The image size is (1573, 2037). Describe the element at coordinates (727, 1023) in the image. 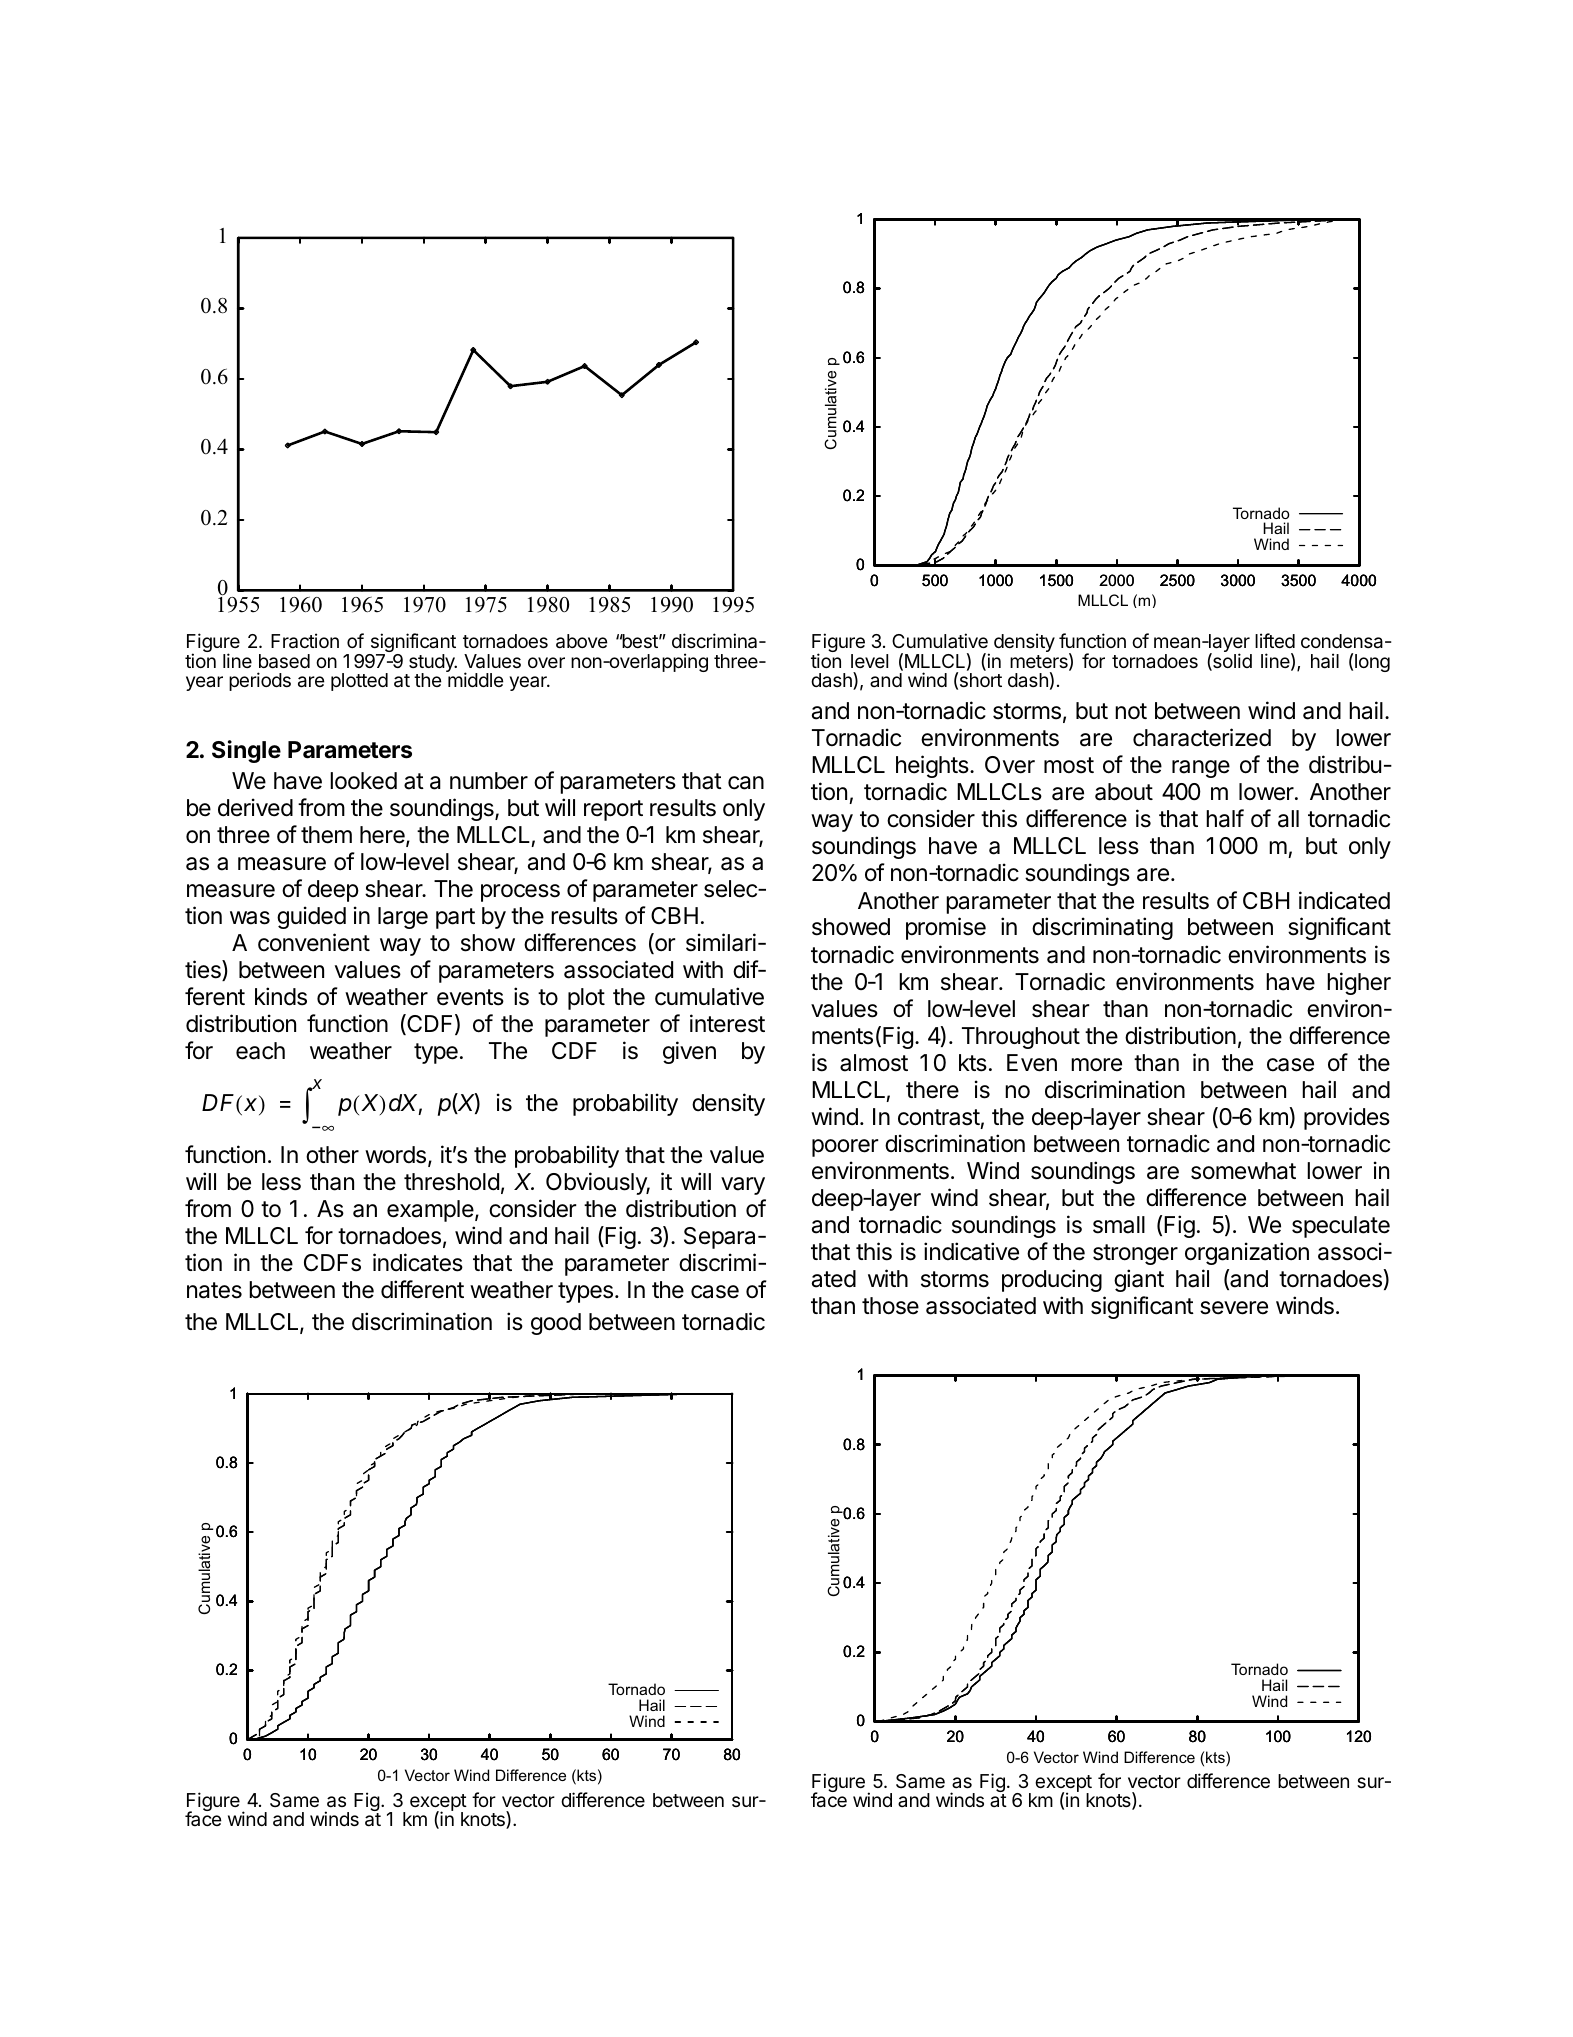

I see `interest` at that location.
